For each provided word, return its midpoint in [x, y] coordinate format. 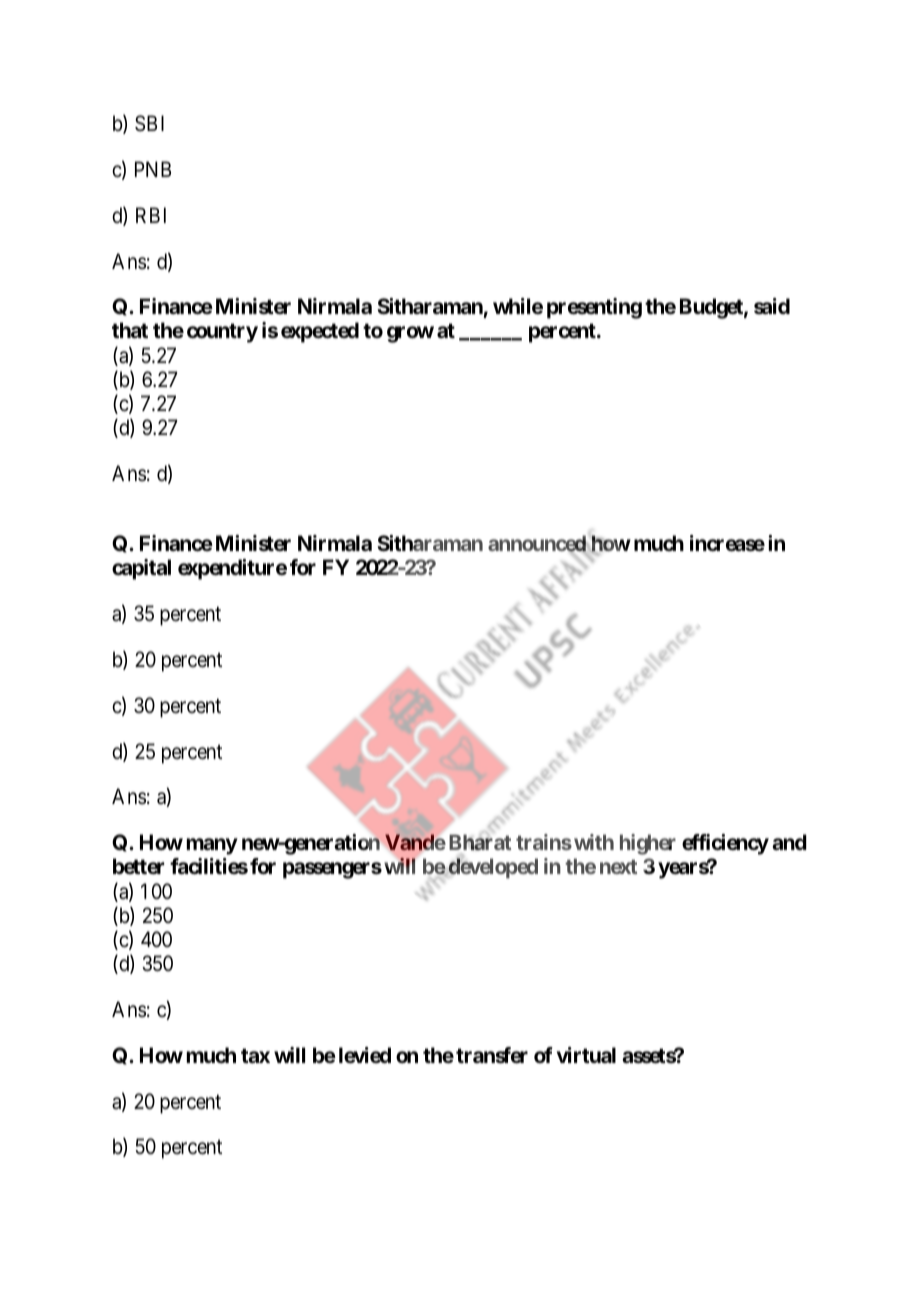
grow [410, 335]
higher [648, 844]
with [594, 842]
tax [255, 1055]
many [212, 846]
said [772, 306]
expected [320, 332]
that [130, 330]
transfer [492, 1055]
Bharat [480, 842]
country [222, 333]
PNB [153, 169]
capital [141, 569]
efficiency [725, 844]
